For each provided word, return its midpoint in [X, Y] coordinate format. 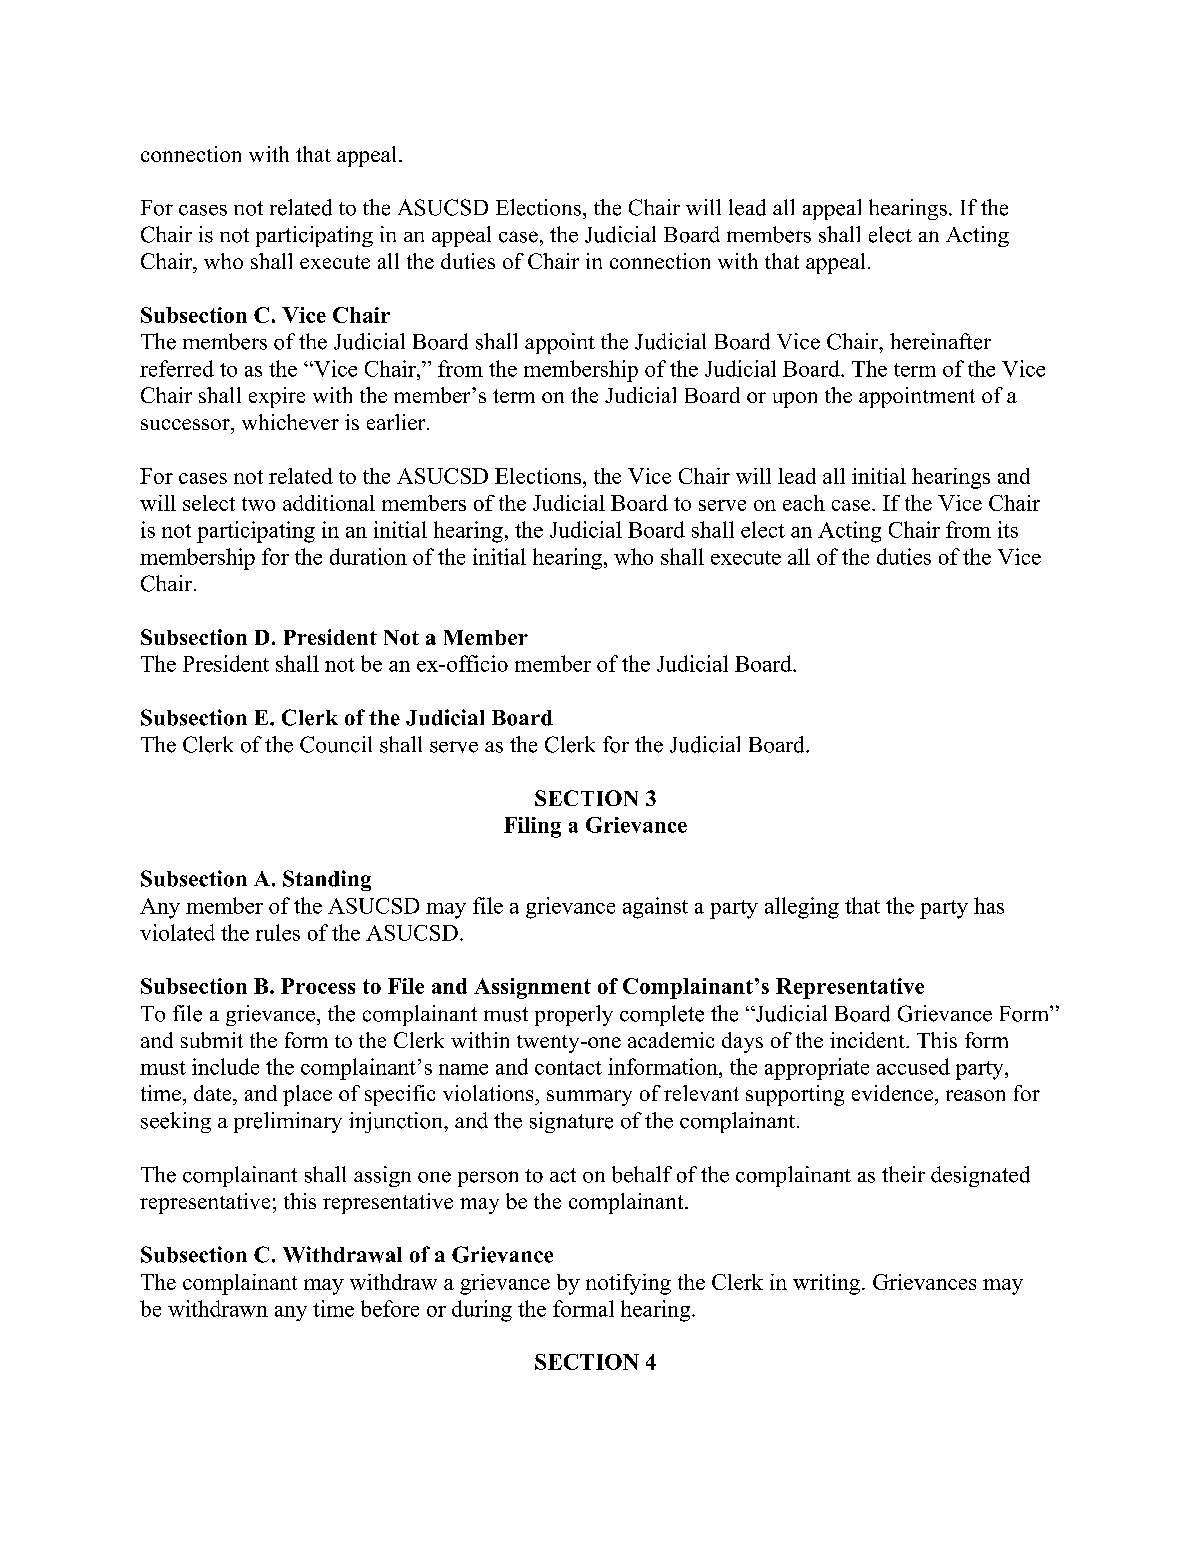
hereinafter [940, 341]
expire [277, 397]
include [225, 1066]
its [1008, 529]
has [989, 905]
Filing [532, 827]
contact [568, 1068]
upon [795, 400]
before [390, 1308]
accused [913, 1066]
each [804, 503]
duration [368, 556]
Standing [327, 880]
